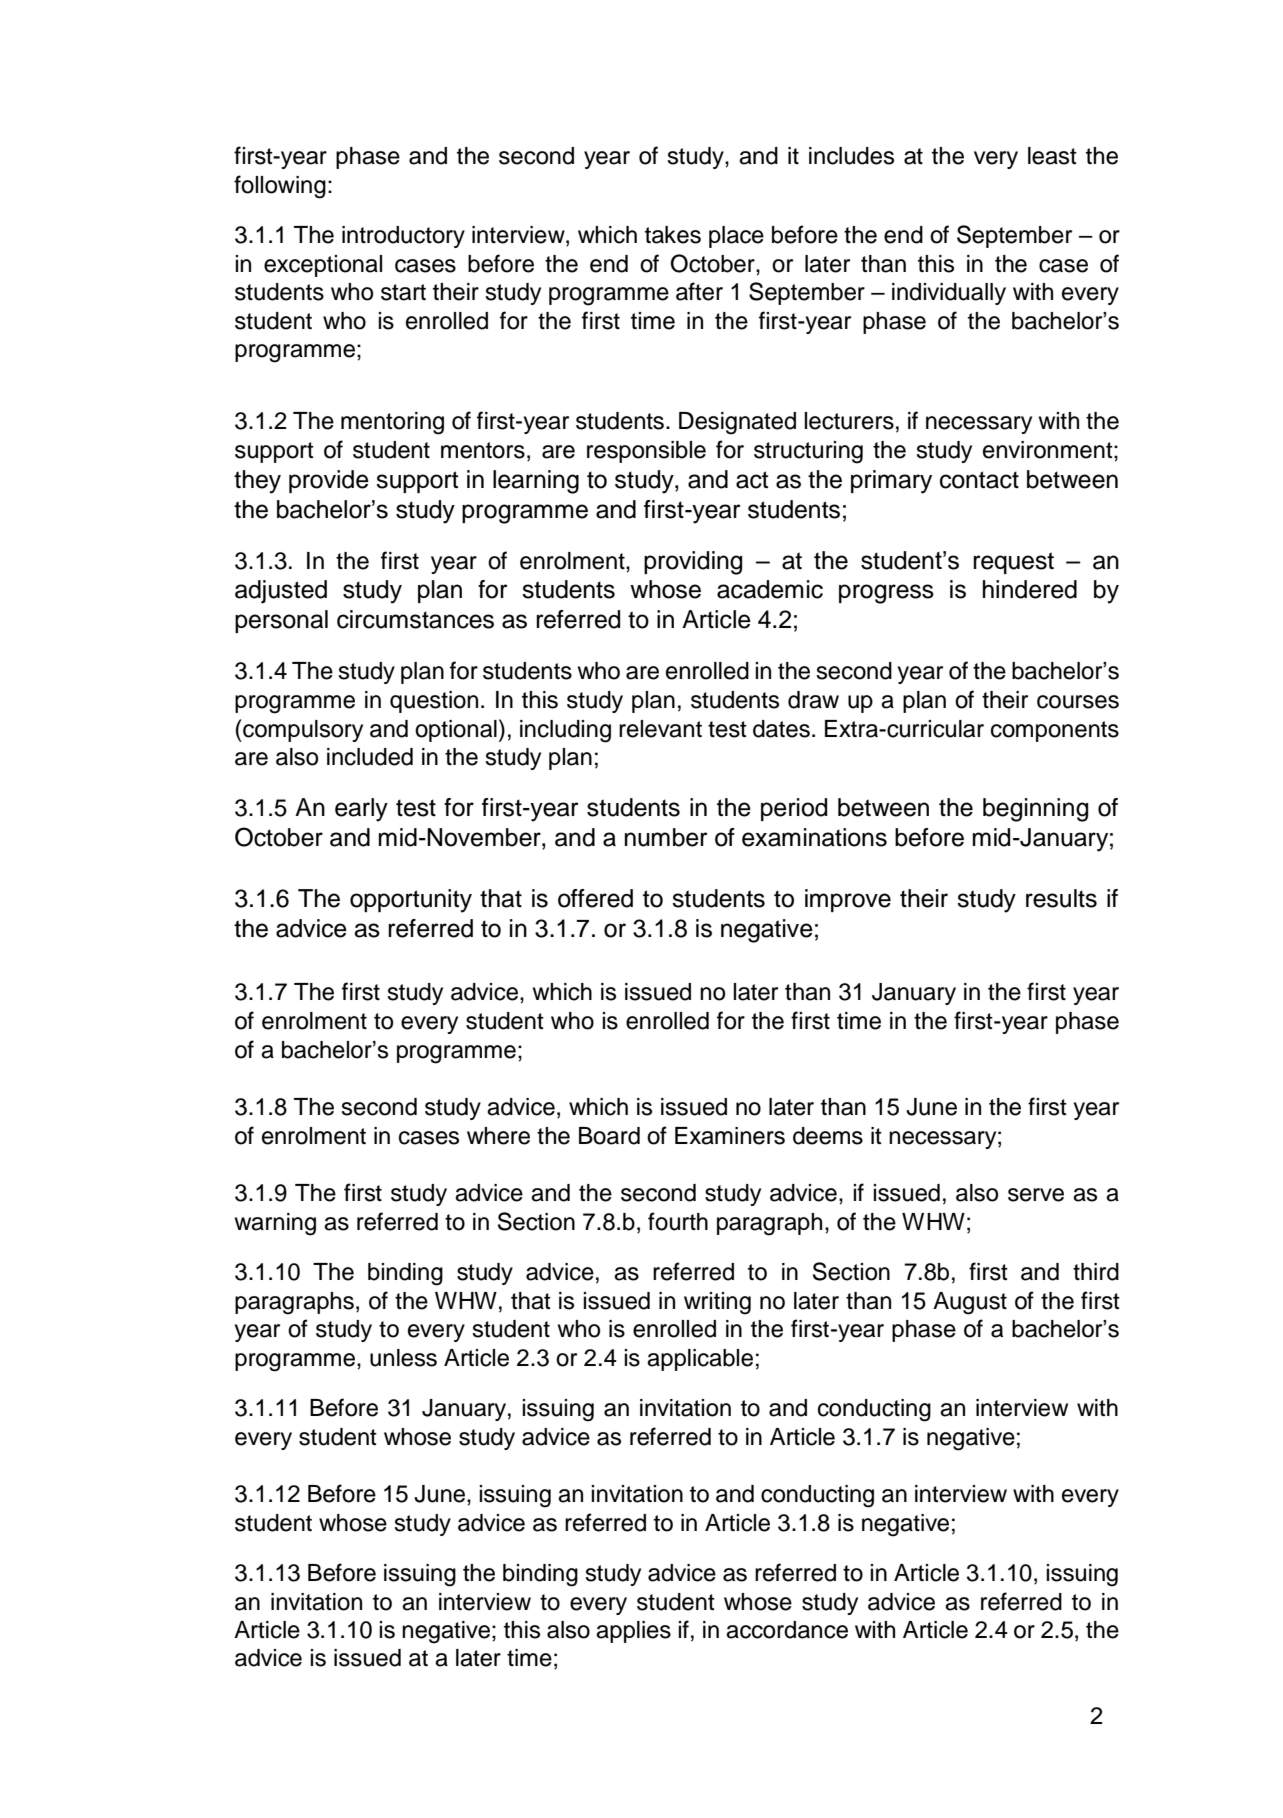 The height and width of the document is (1818, 1283). What do you see at coordinates (673, 235) in the document?
I see `takes` at bounding box center [673, 235].
